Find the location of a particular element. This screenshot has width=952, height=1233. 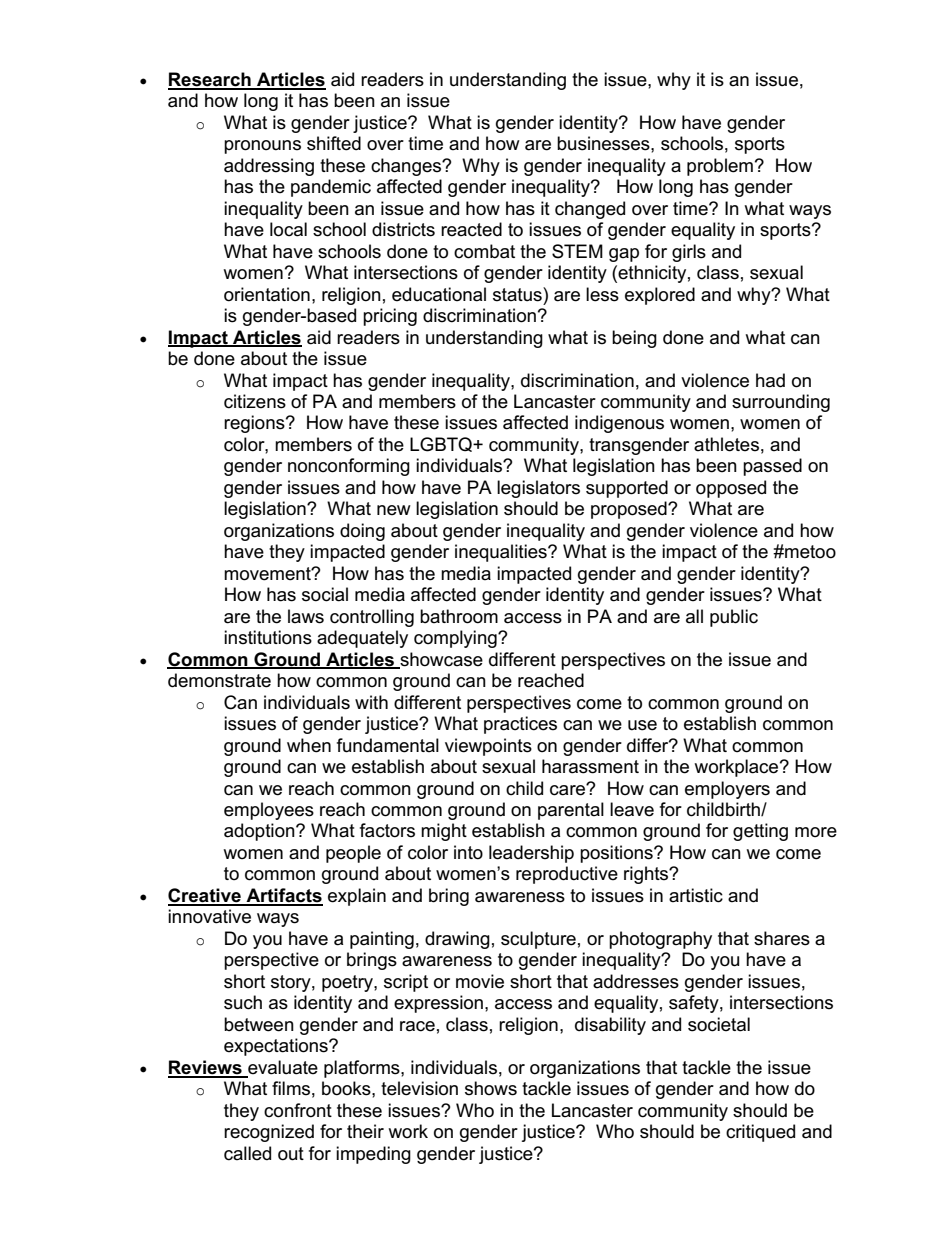

reacted is located at coordinates (471, 229).
